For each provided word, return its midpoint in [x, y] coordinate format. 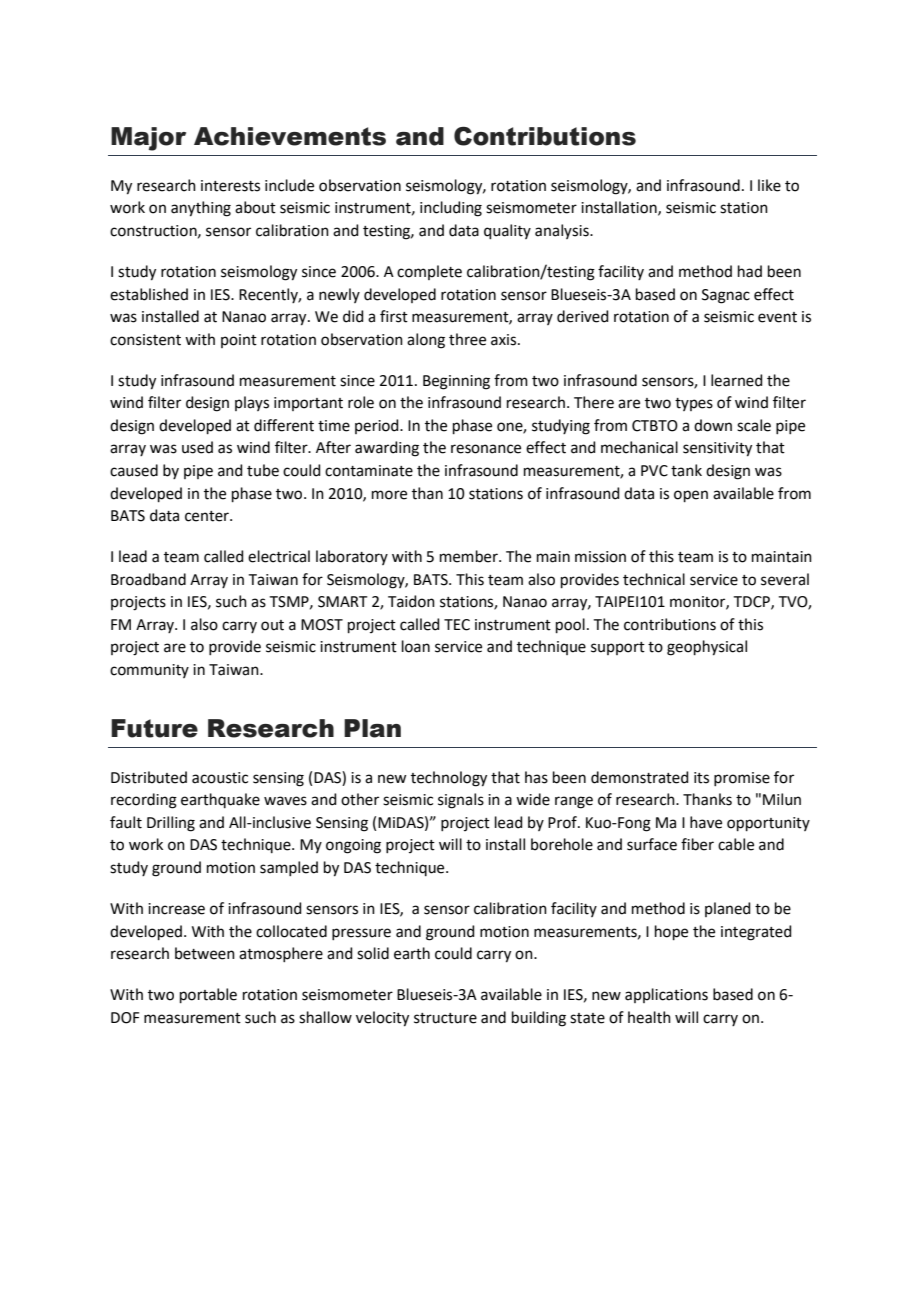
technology [449, 779]
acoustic [220, 778]
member [470, 556]
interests [230, 186]
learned [737, 380]
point [239, 341]
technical [654, 579]
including [451, 209]
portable [208, 995]
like [769, 185]
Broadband [148, 579]
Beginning [456, 382]
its [701, 778]
